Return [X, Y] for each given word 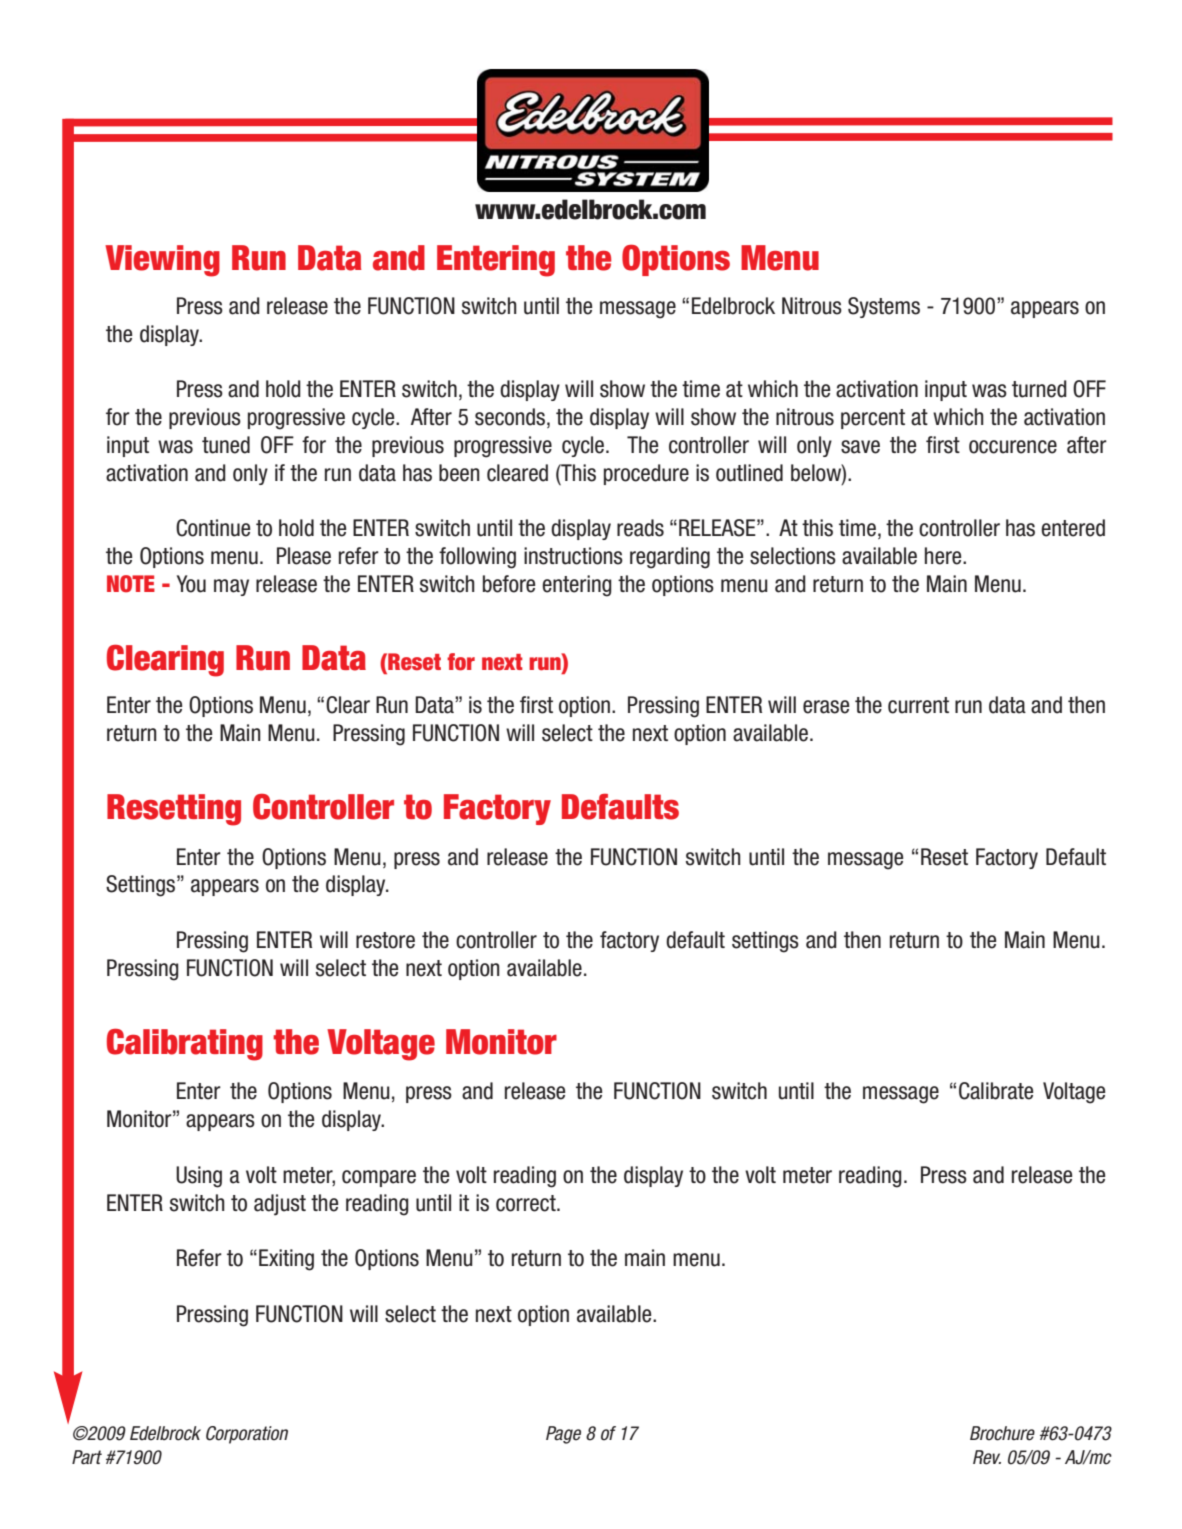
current [918, 705]
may [231, 587]
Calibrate [996, 1091]
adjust [280, 1205]
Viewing [162, 261]
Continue [213, 528]
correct [527, 1203]
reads [640, 528]
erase [826, 707]
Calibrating [185, 1045]
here [944, 556]
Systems [884, 307]
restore [385, 940]
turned [1039, 389]
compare [379, 1178]
